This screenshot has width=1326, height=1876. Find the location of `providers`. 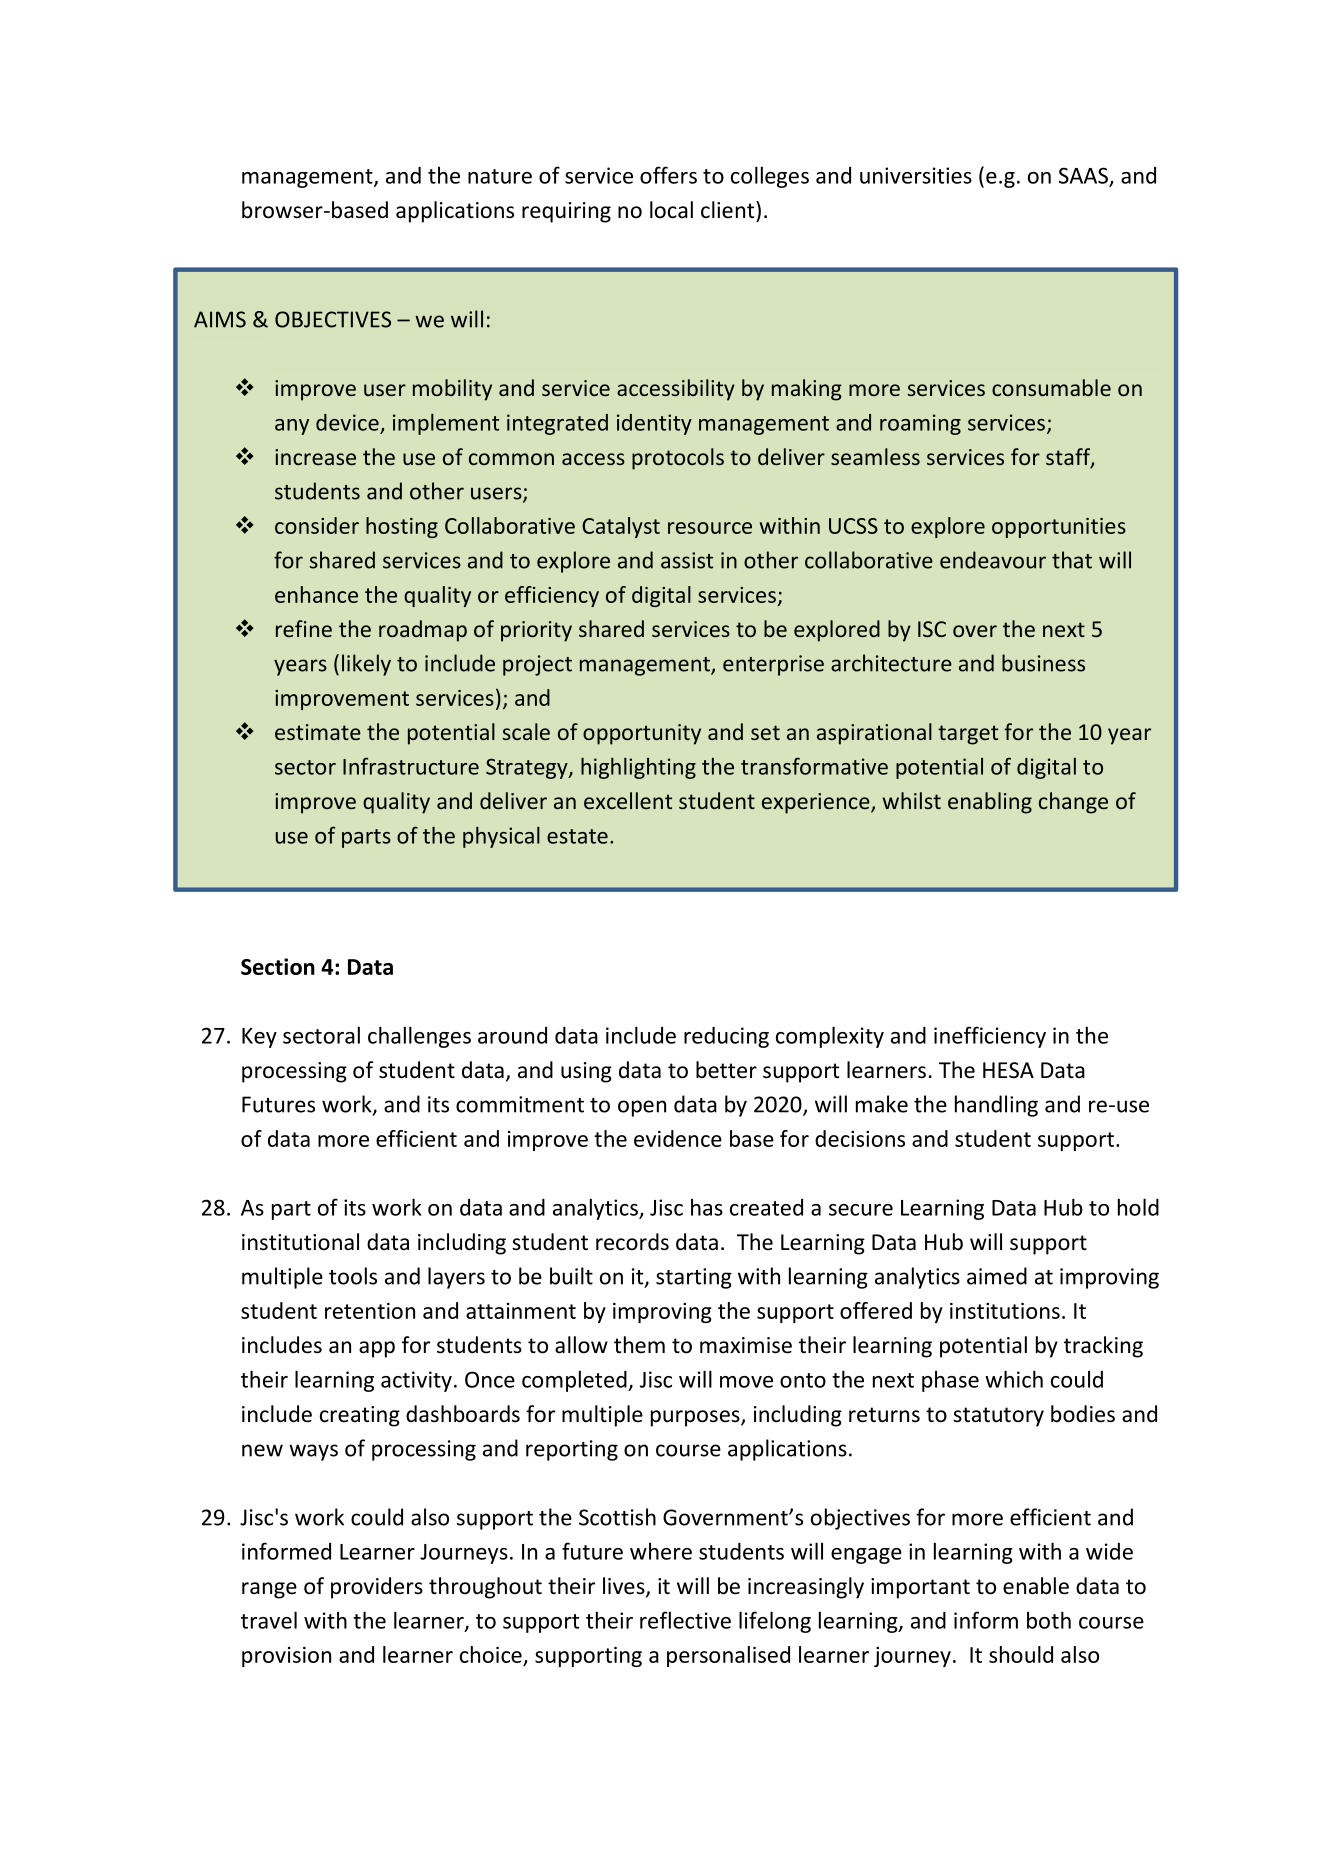

providers is located at coordinates (377, 1588).
